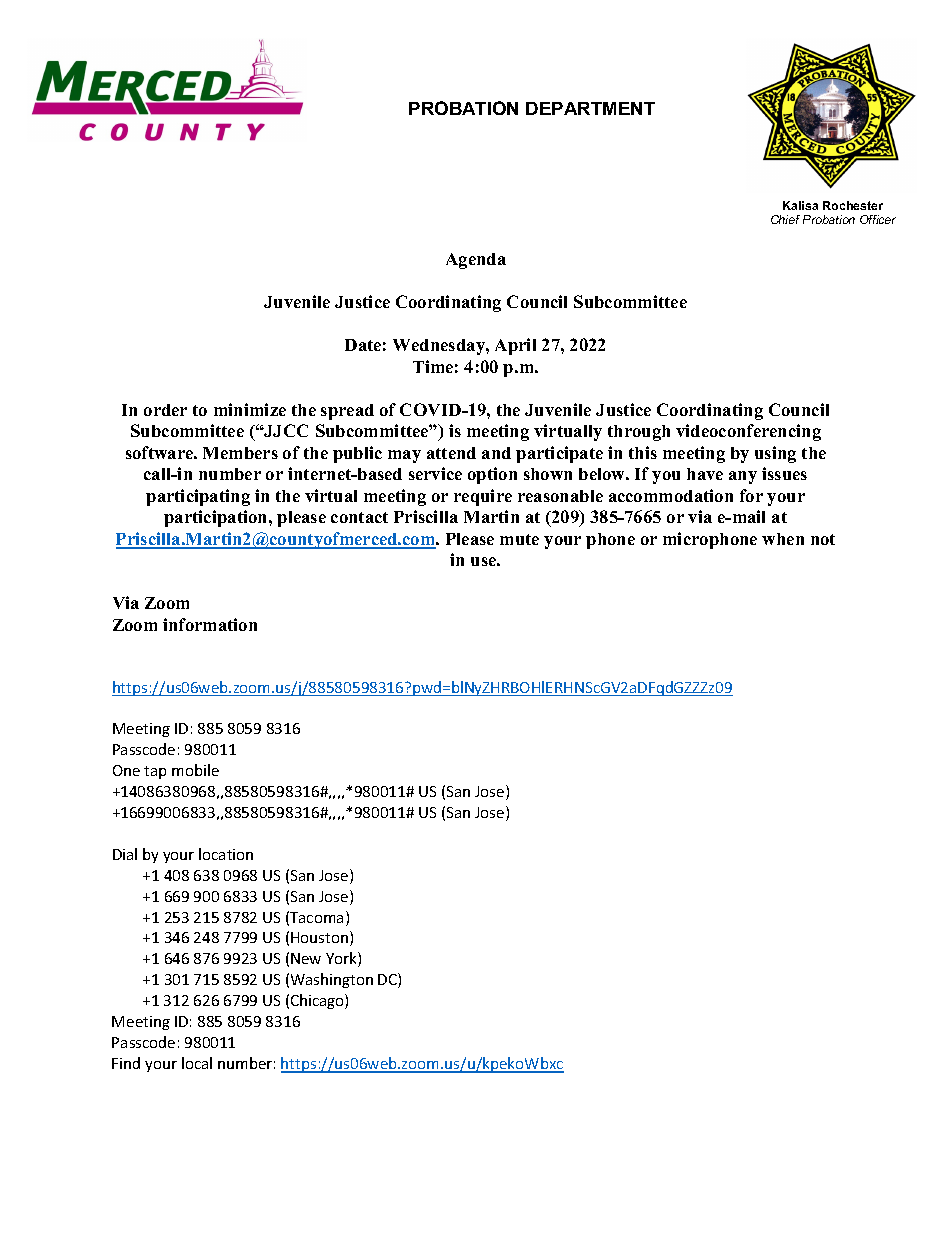 The image size is (952, 1233). What do you see at coordinates (195, 770) in the screenshot?
I see `mobile` at bounding box center [195, 770].
